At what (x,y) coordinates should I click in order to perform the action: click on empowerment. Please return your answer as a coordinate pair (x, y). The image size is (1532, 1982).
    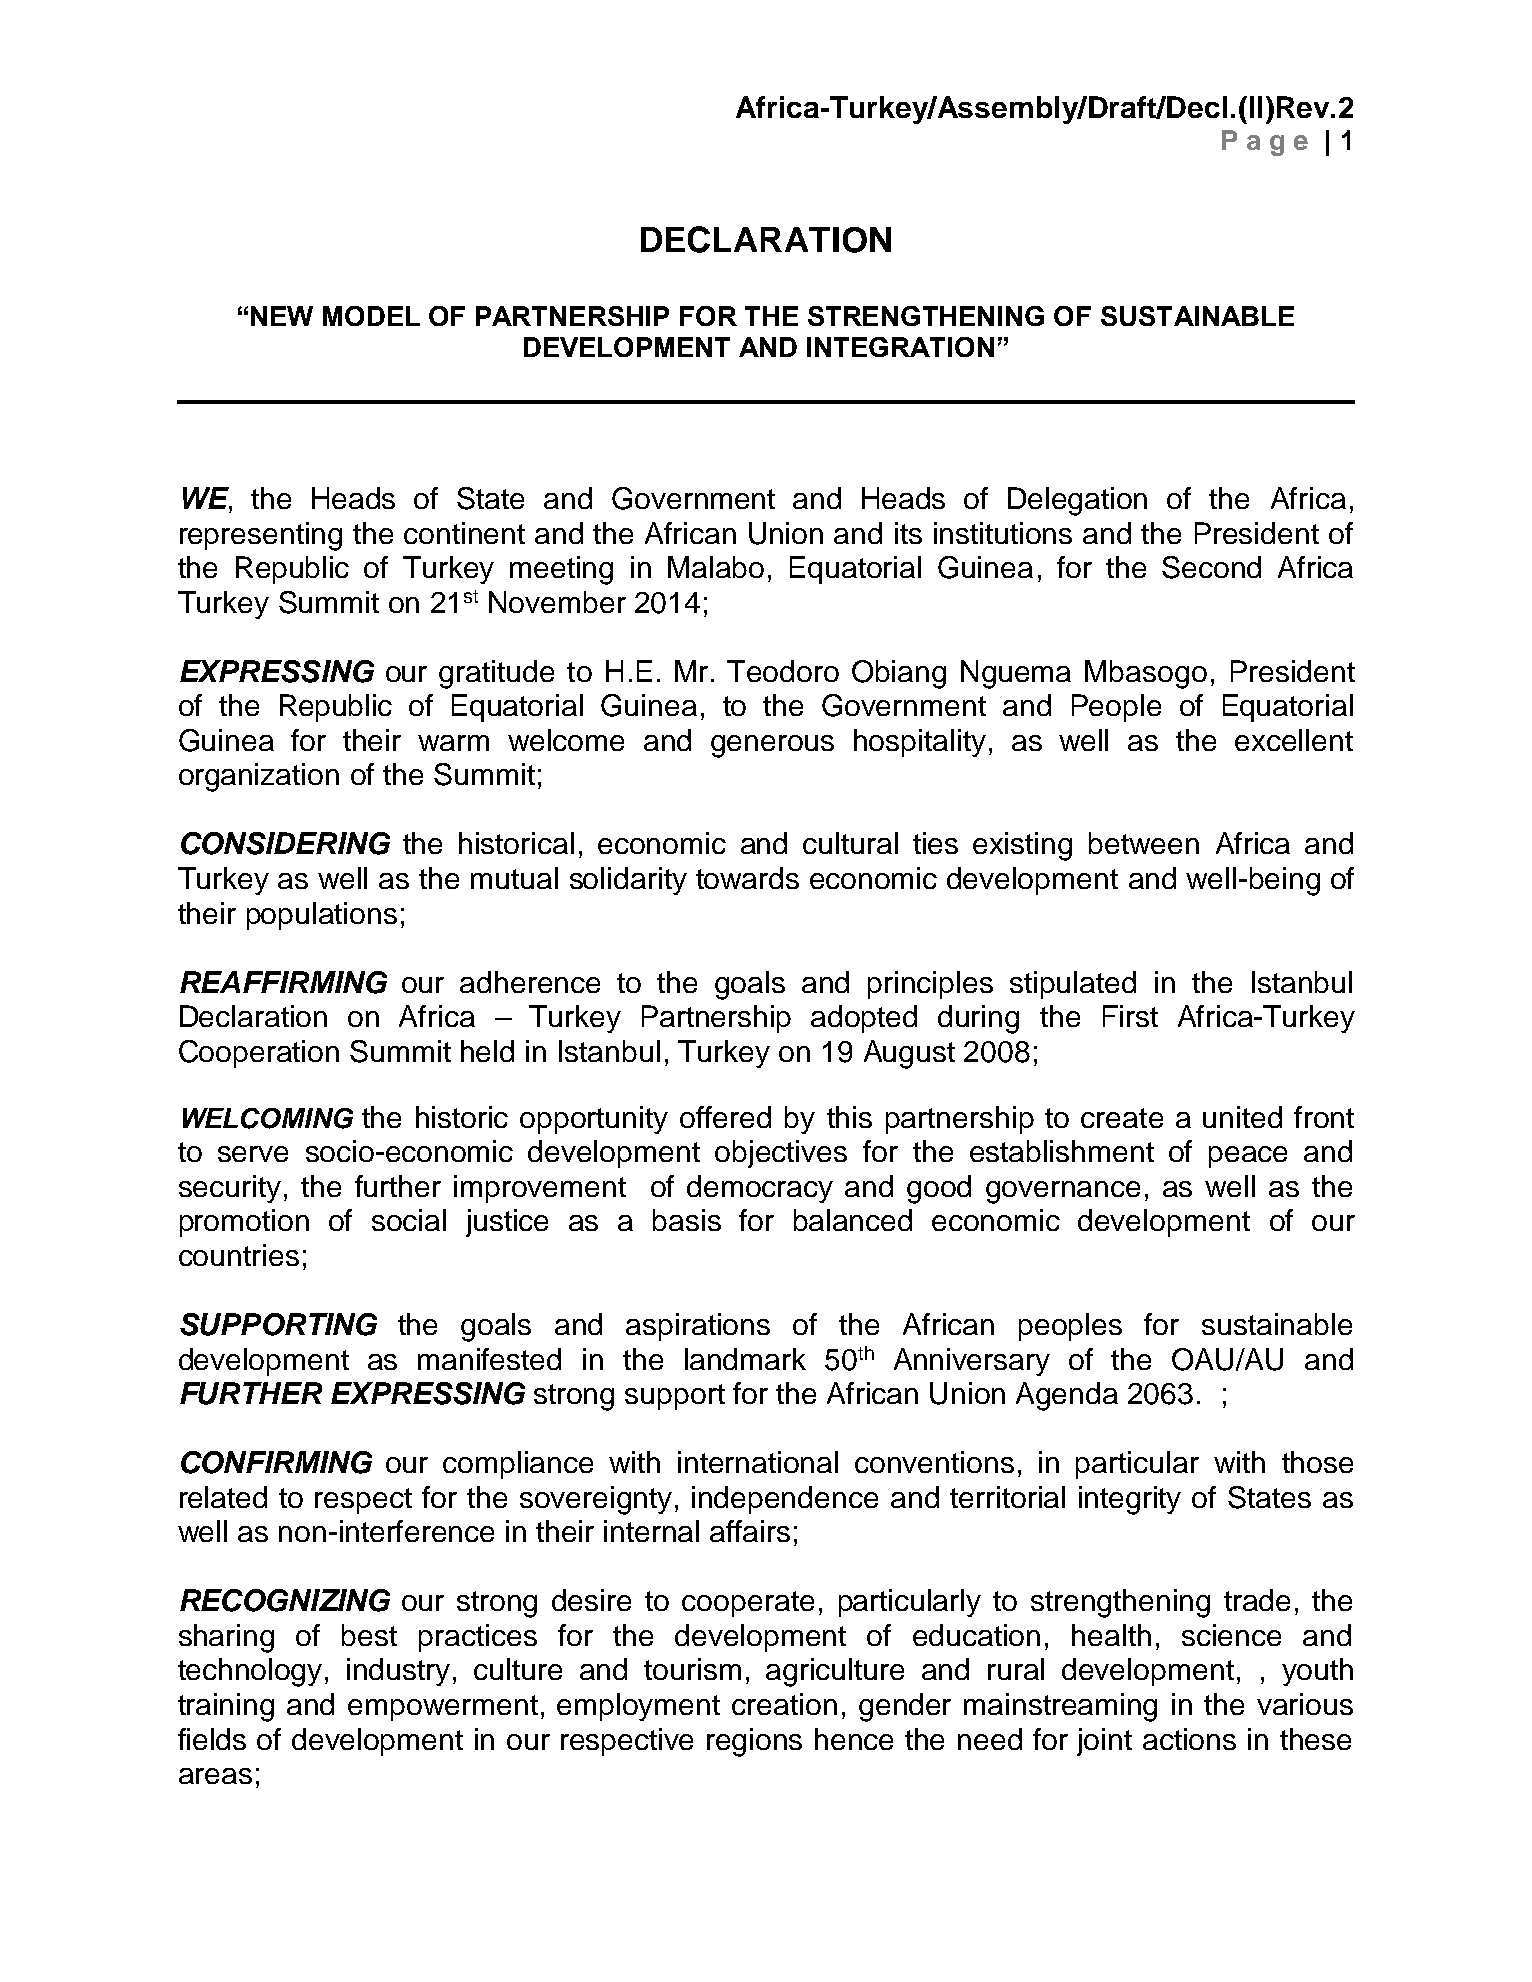
    Looking at the image, I should click on (443, 1708).
